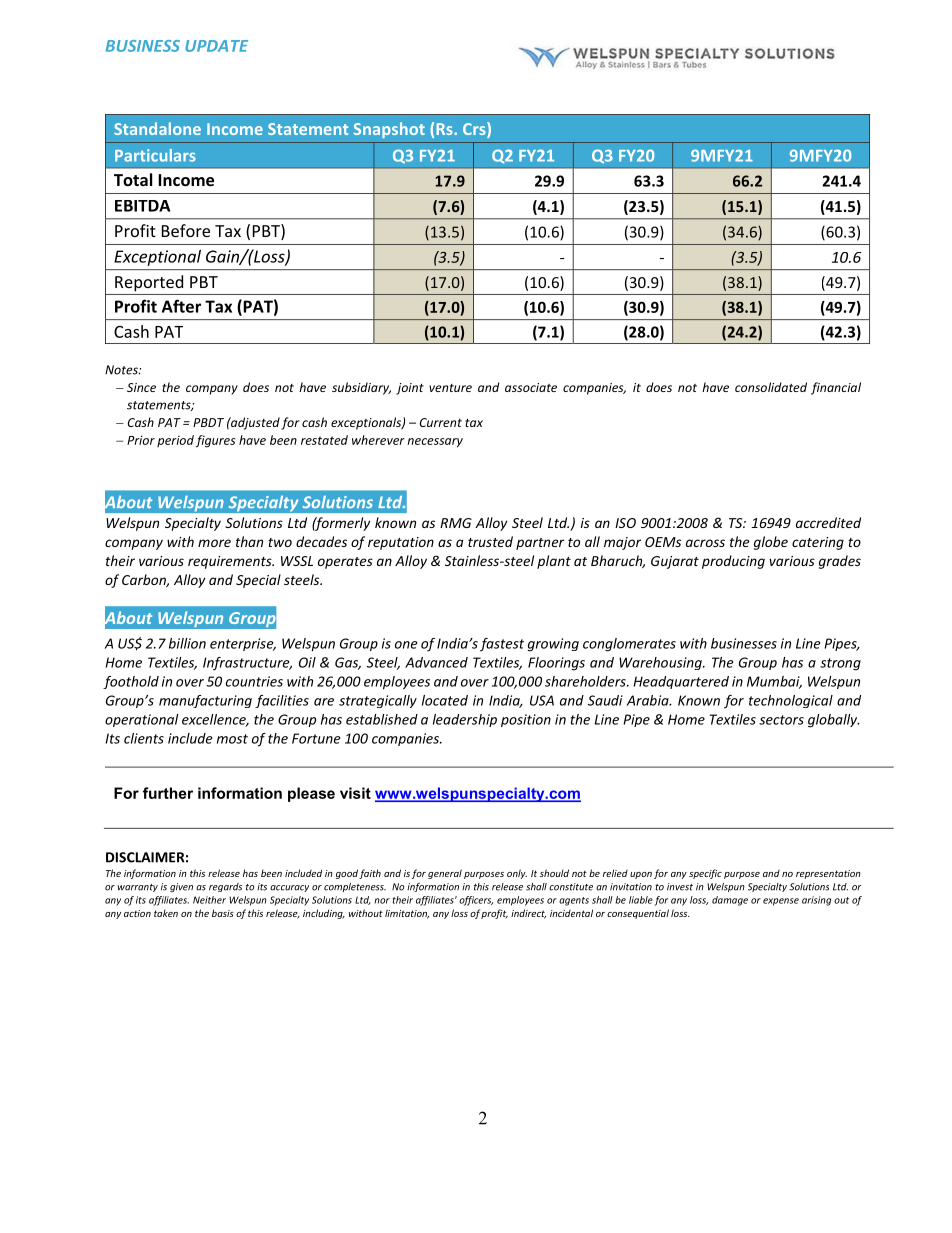 This screenshot has width=952, height=1233. What do you see at coordinates (730, 901) in the screenshot?
I see `damage` at bounding box center [730, 901].
